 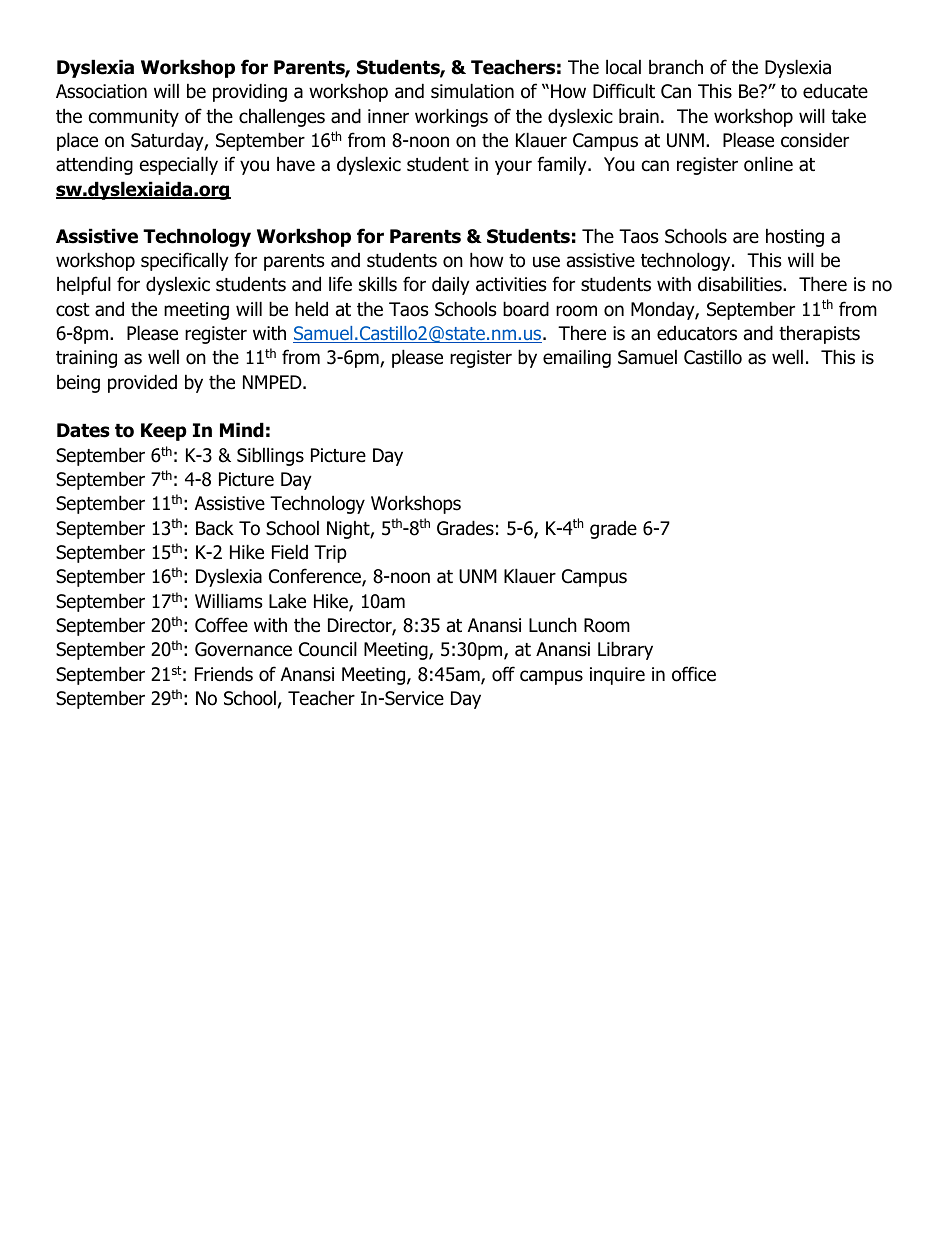 What do you see at coordinates (328, 649) in the image?
I see `Council` at bounding box center [328, 649].
